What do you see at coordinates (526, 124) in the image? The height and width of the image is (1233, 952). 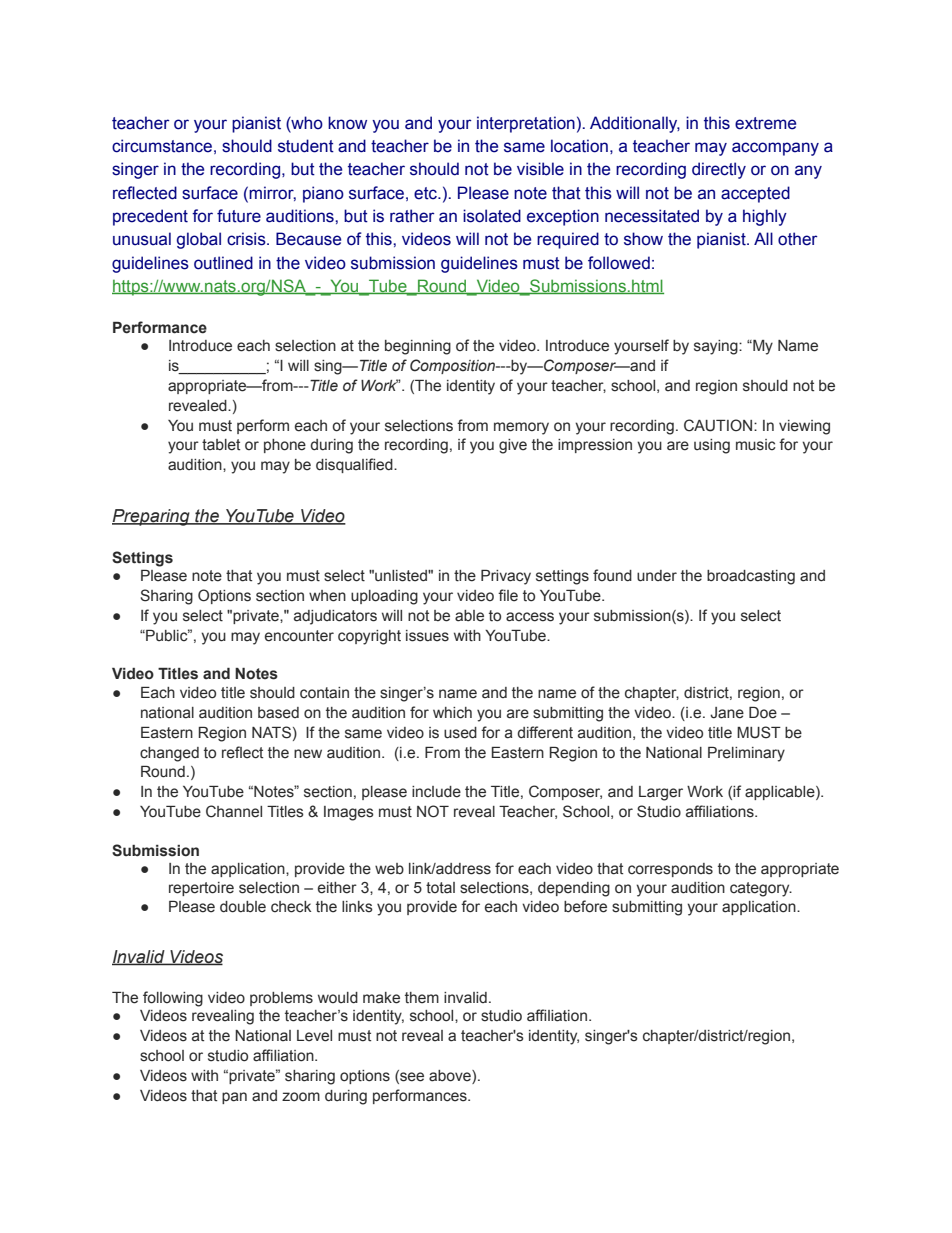 I see `interpretation` at bounding box center [526, 124].
